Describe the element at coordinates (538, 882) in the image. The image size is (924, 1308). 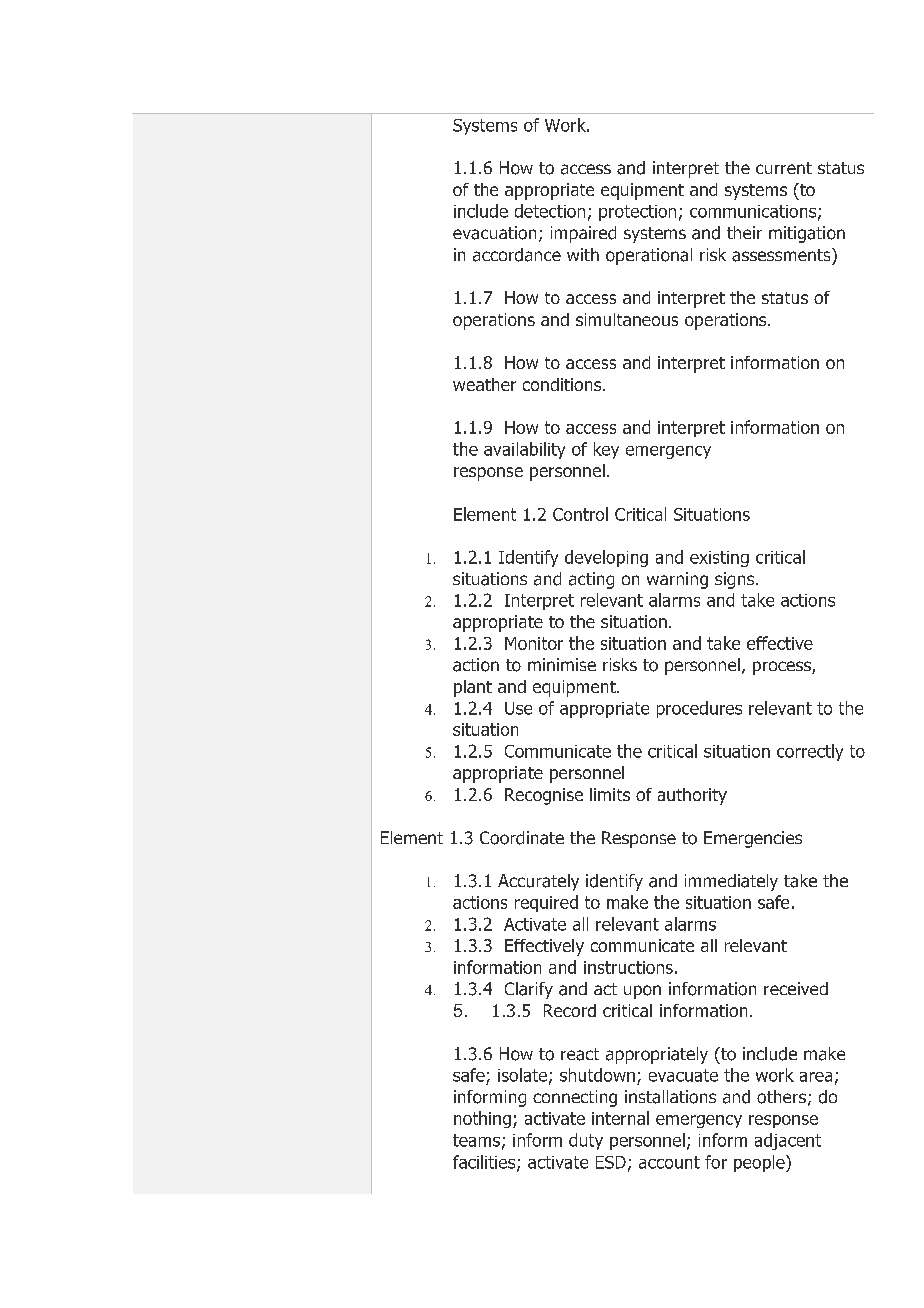
I see `Accurately` at that location.
